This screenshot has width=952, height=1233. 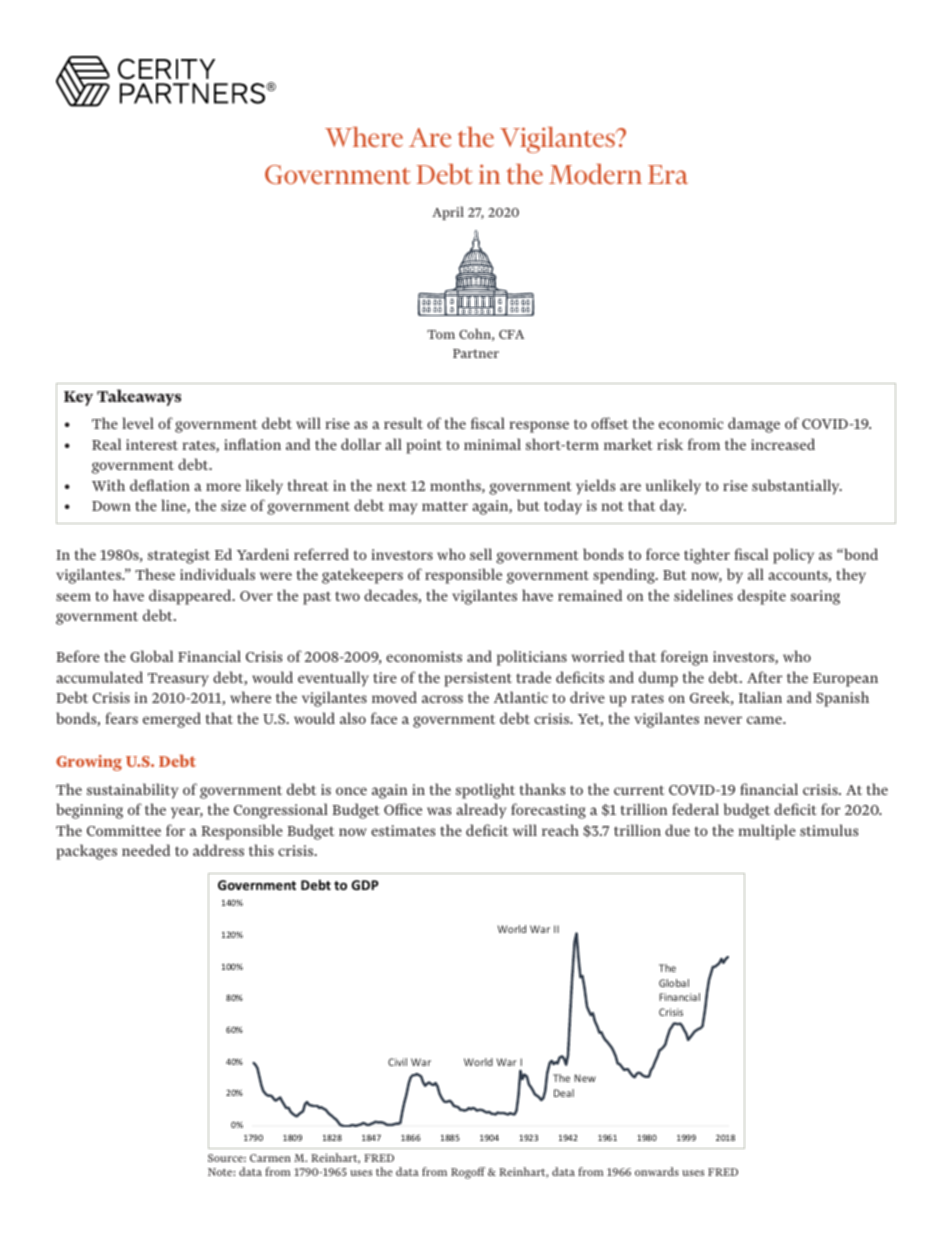 I want to click on April, so click(x=448, y=213).
